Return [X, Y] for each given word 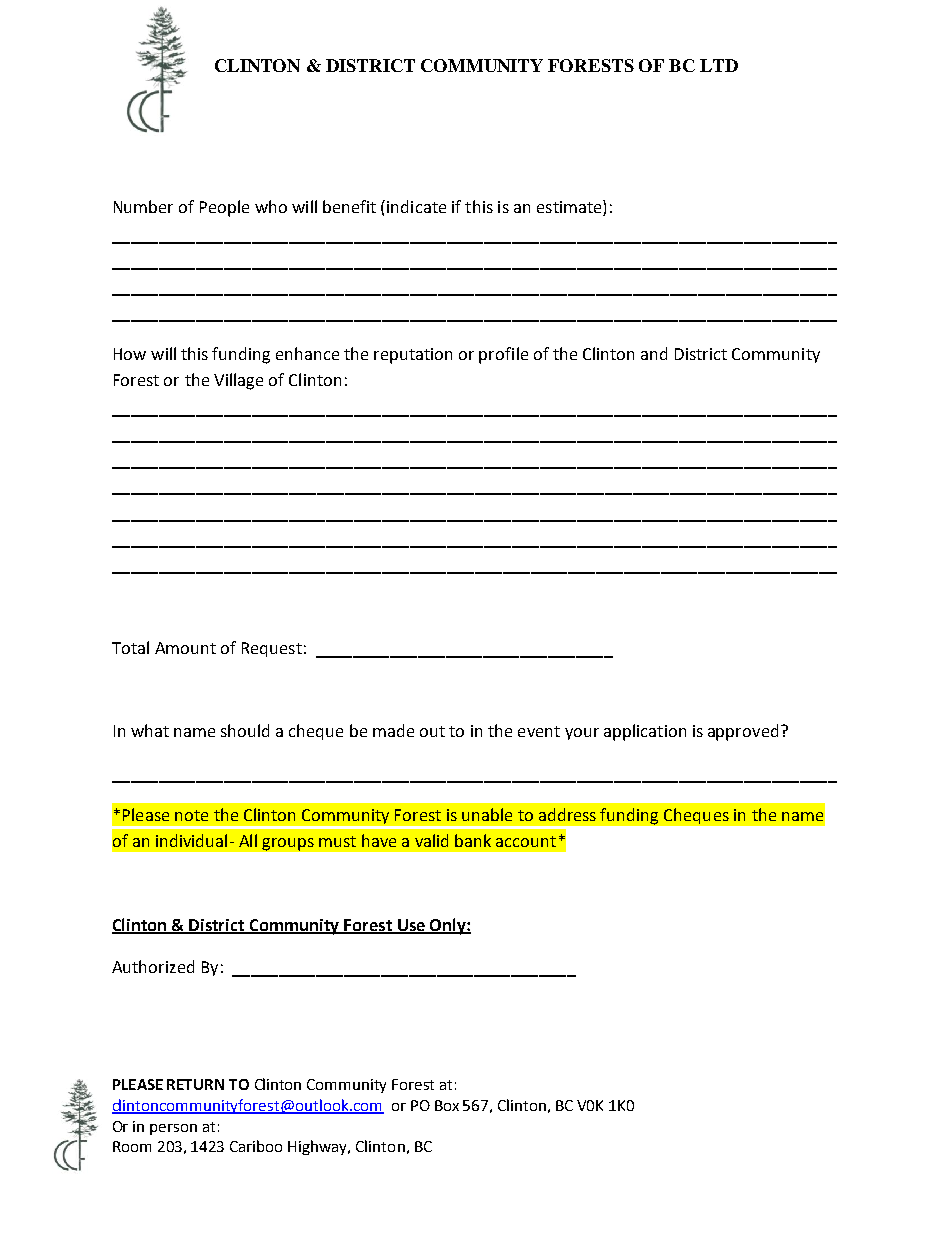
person [173, 1129]
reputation [413, 356]
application [645, 732]
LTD [719, 65]
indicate [416, 206]
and [654, 353]
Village [238, 381]
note [191, 815]
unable [487, 814]
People [224, 208]
